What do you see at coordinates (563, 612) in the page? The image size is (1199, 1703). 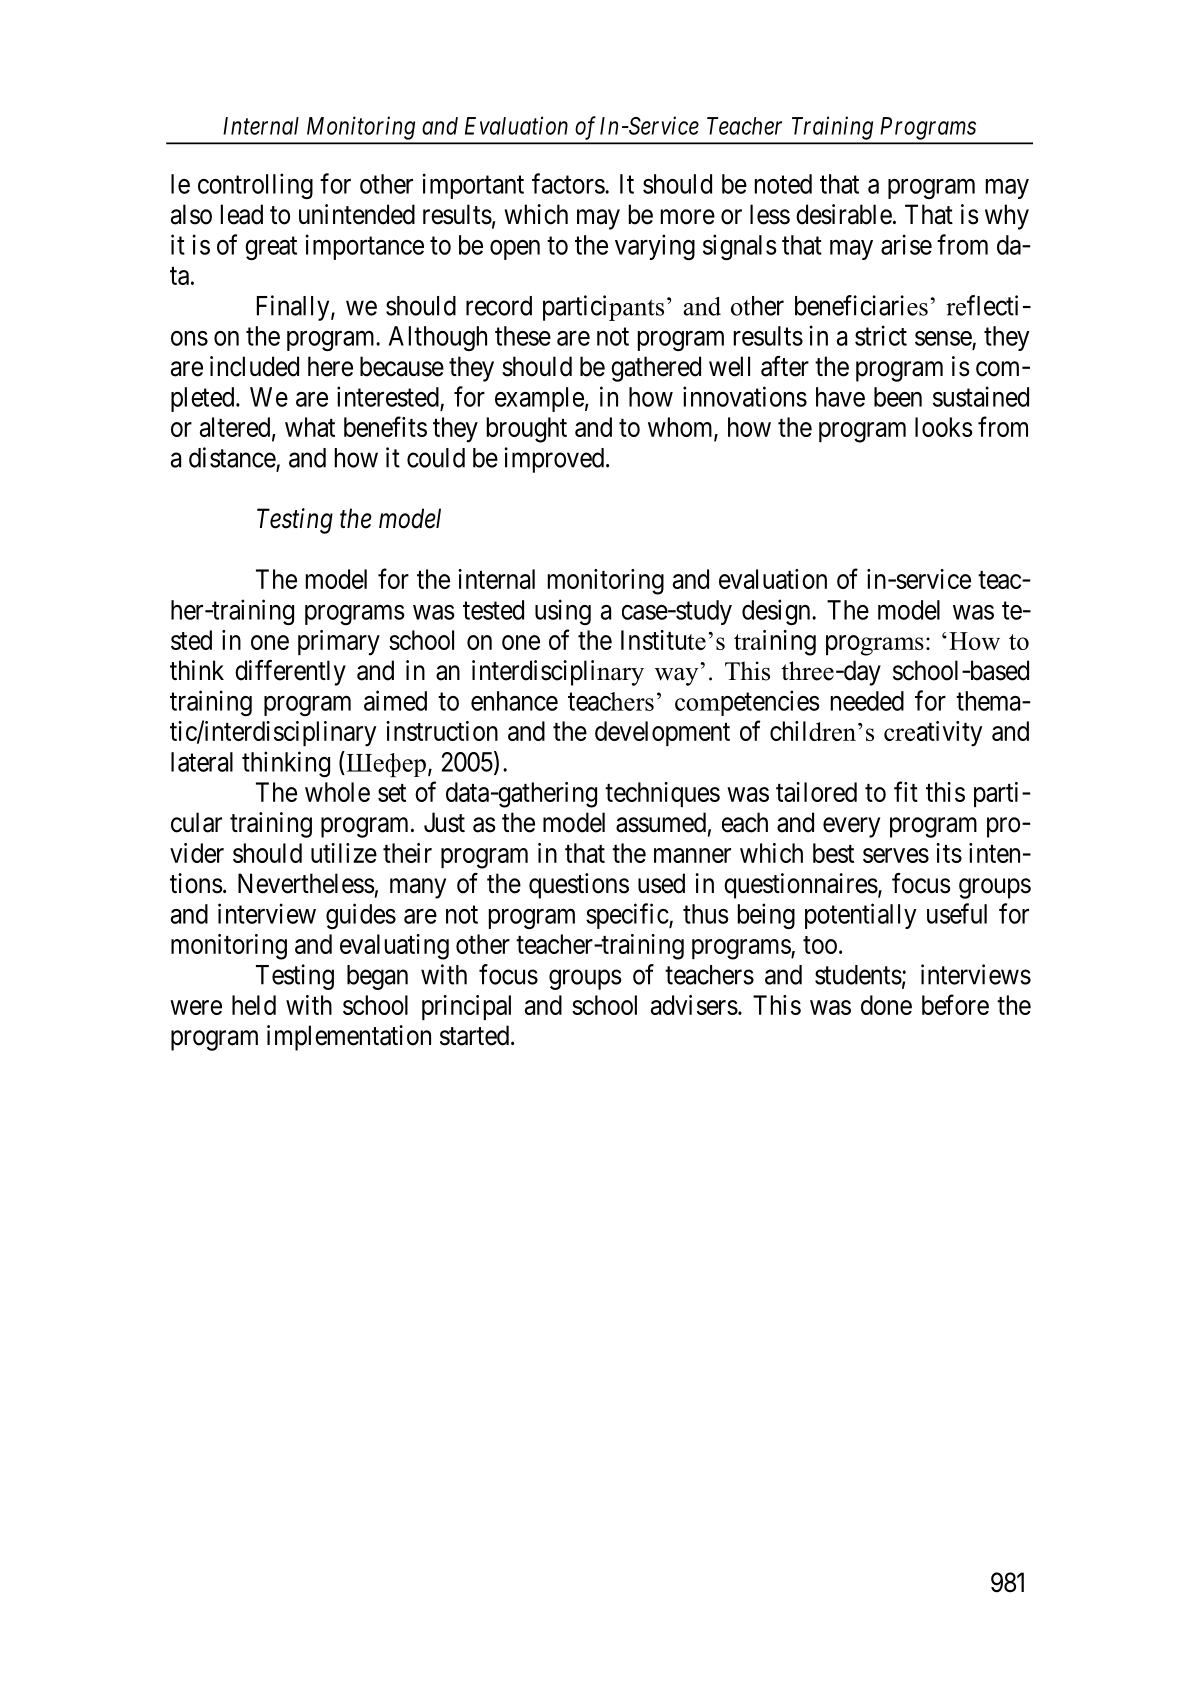 I see `using` at bounding box center [563, 612].
